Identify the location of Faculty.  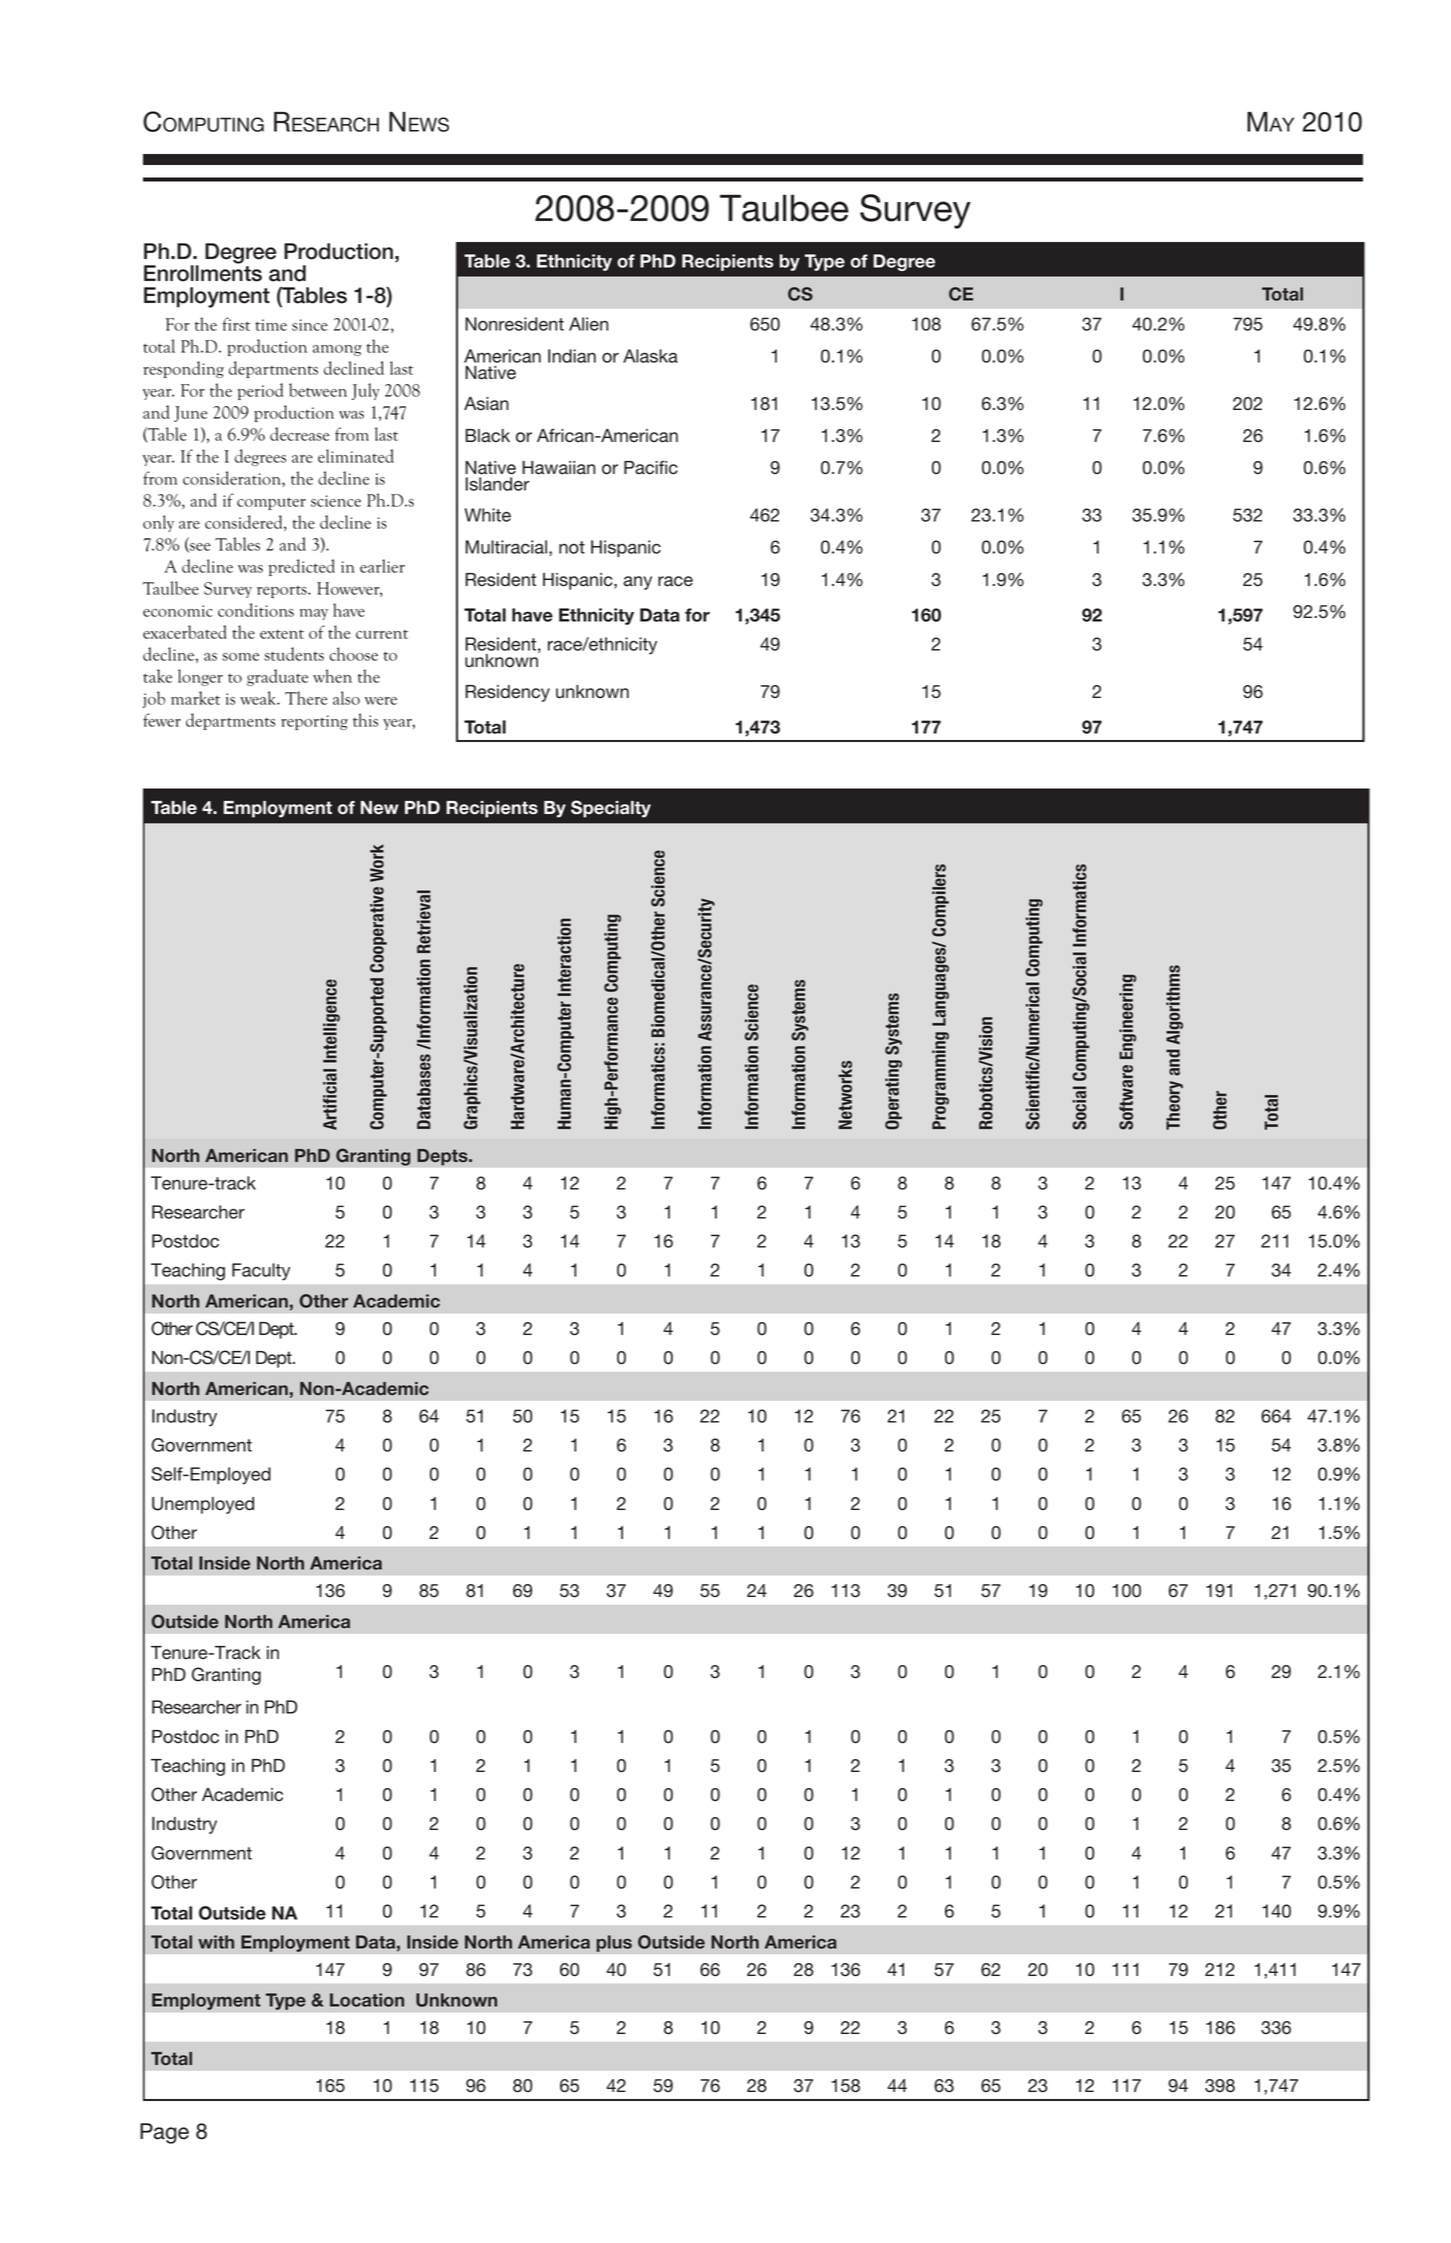
(261, 1272).
